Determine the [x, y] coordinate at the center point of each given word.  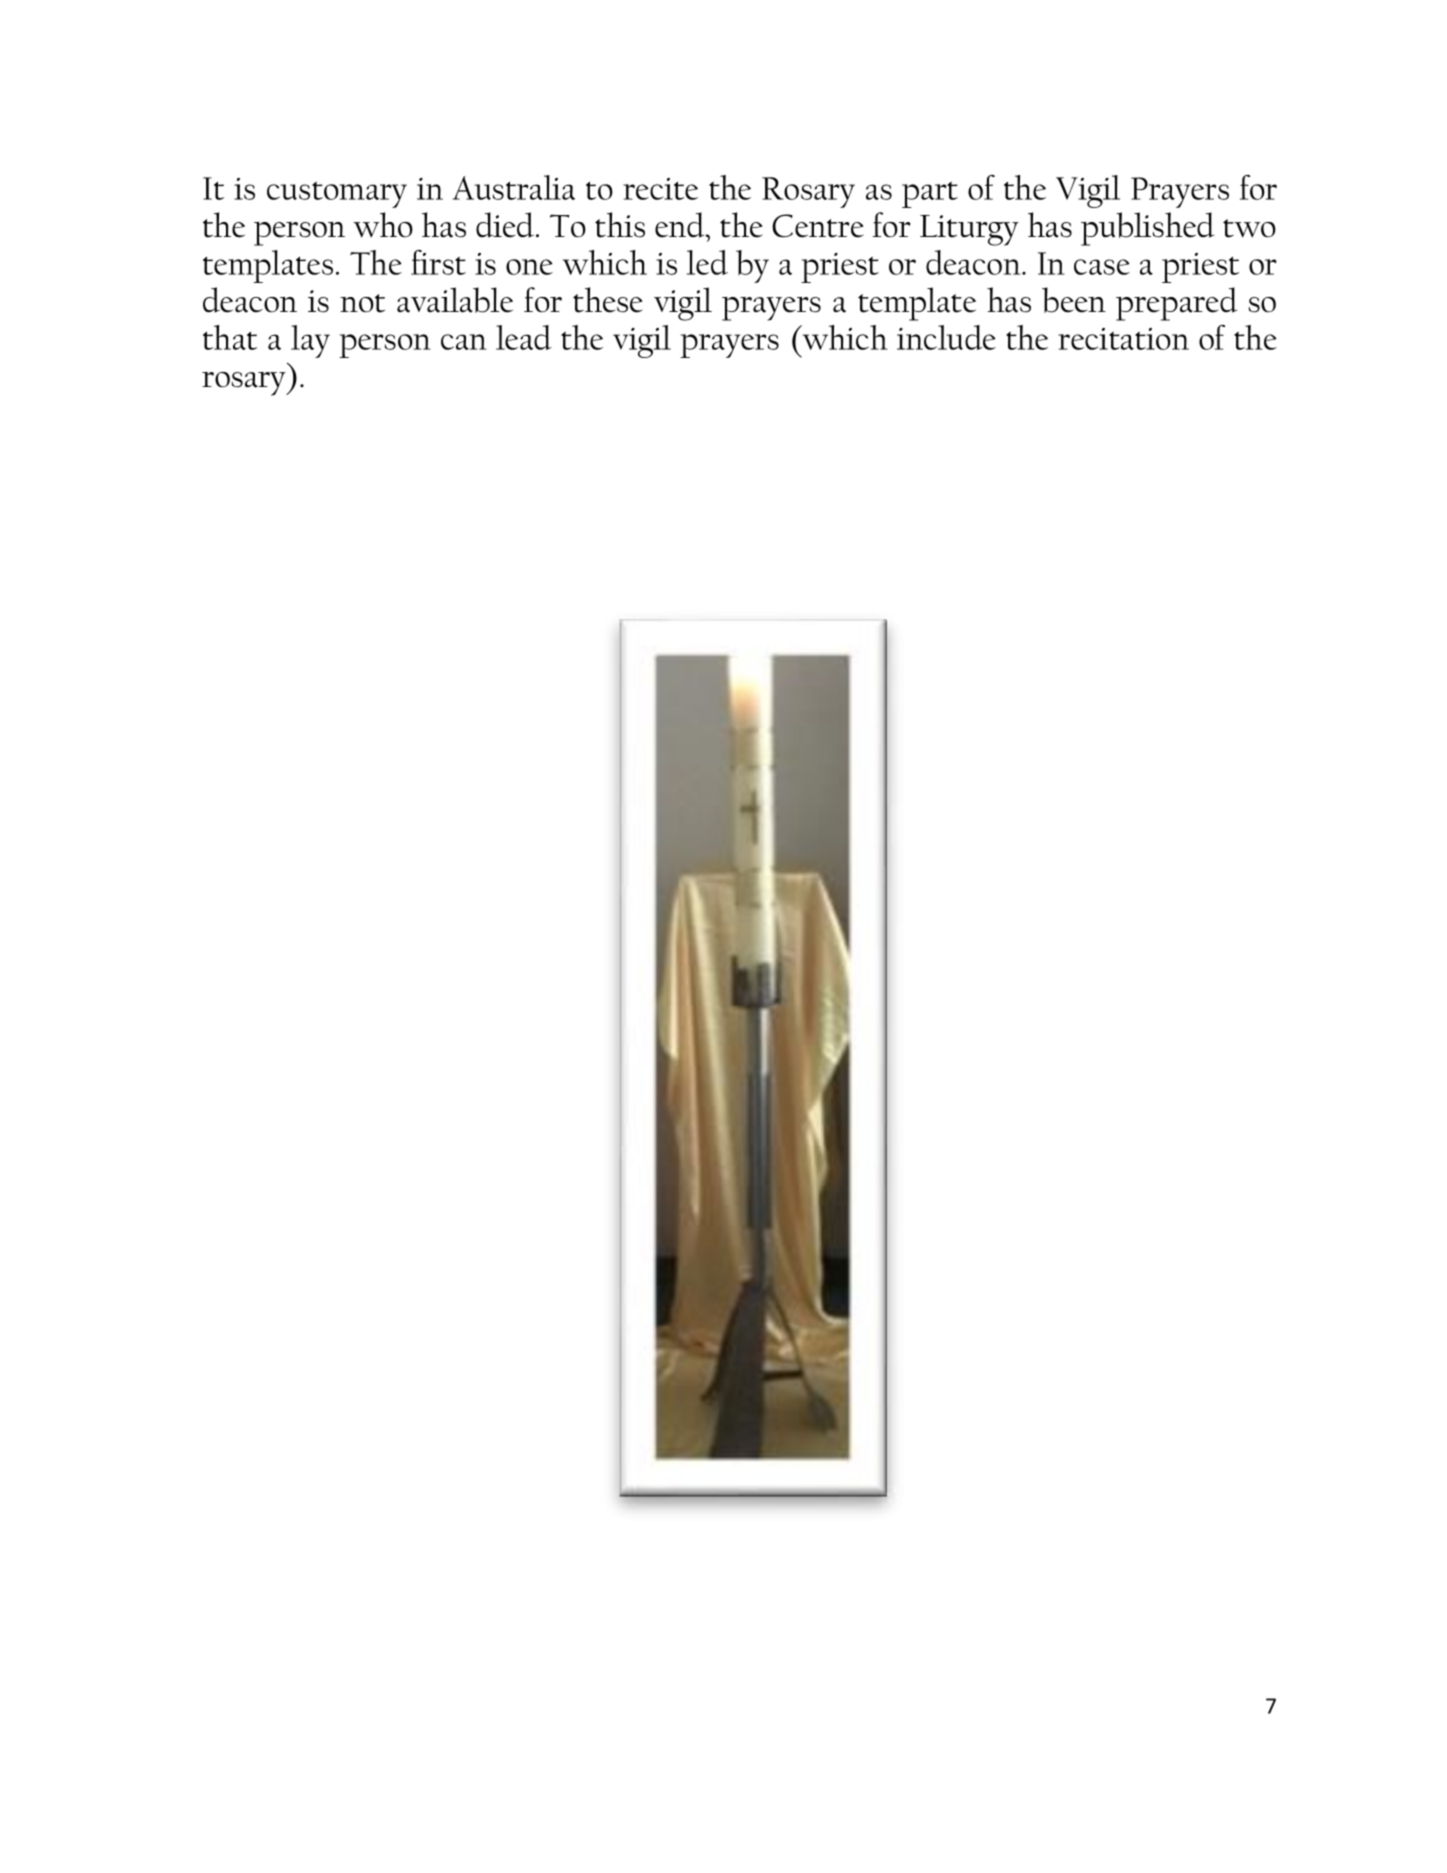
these [608, 300]
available [455, 300]
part [930, 195]
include [946, 337]
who [383, 225]
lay [310, 341]
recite [660, 189]
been [1074, 300]
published [1147, 229]
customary [337, 195]
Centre [818, 226]
